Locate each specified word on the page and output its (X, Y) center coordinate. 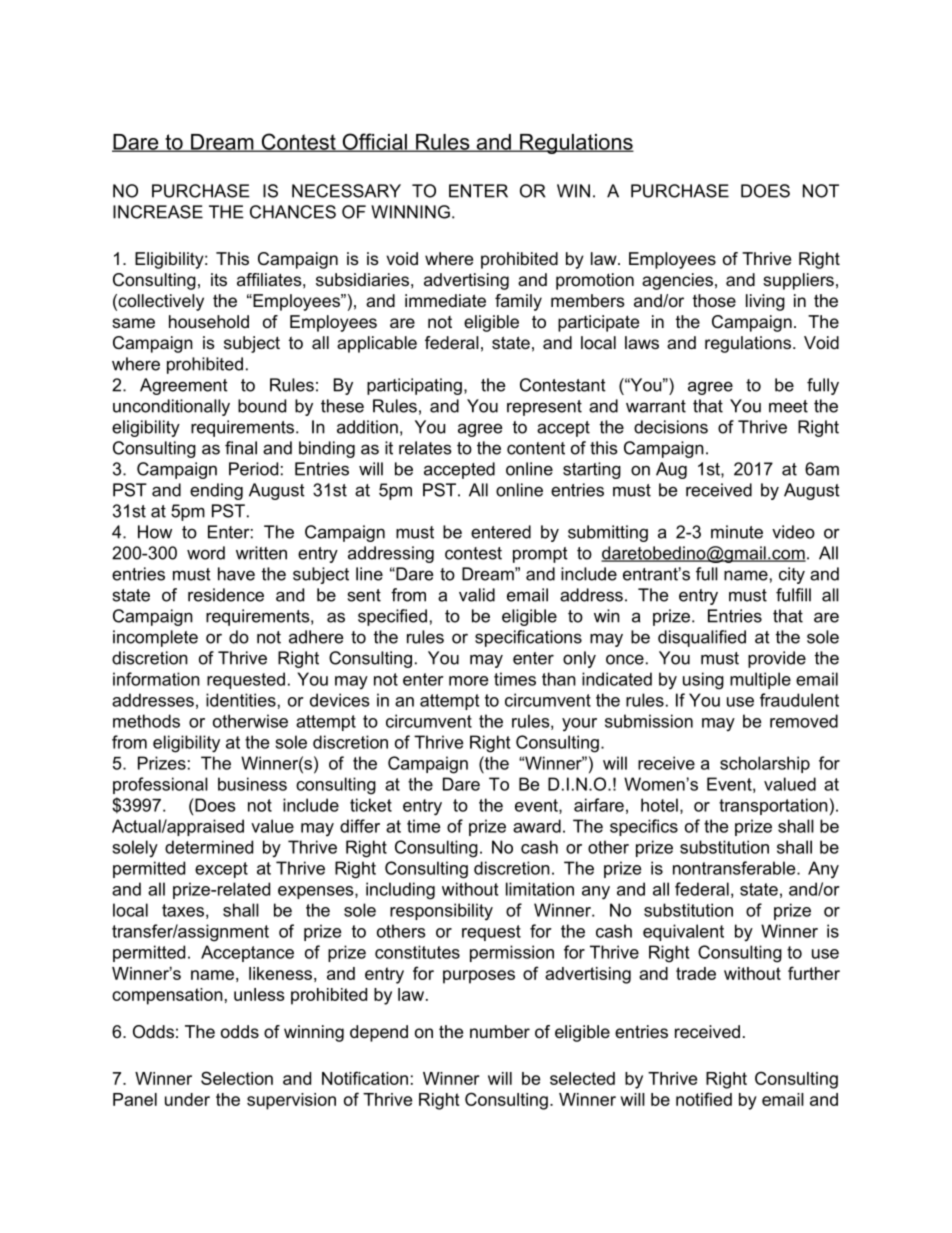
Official (374, 142)
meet (788, 406)
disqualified (702, 638)
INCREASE (158, 212)
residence (226, 595)
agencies (677, 281)
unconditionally (171, 407)
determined (209, 847)
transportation (773, 806)
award (537, 826)
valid (477, 595)
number (500, 1031)
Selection (237, 1078)
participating (414, 386)
